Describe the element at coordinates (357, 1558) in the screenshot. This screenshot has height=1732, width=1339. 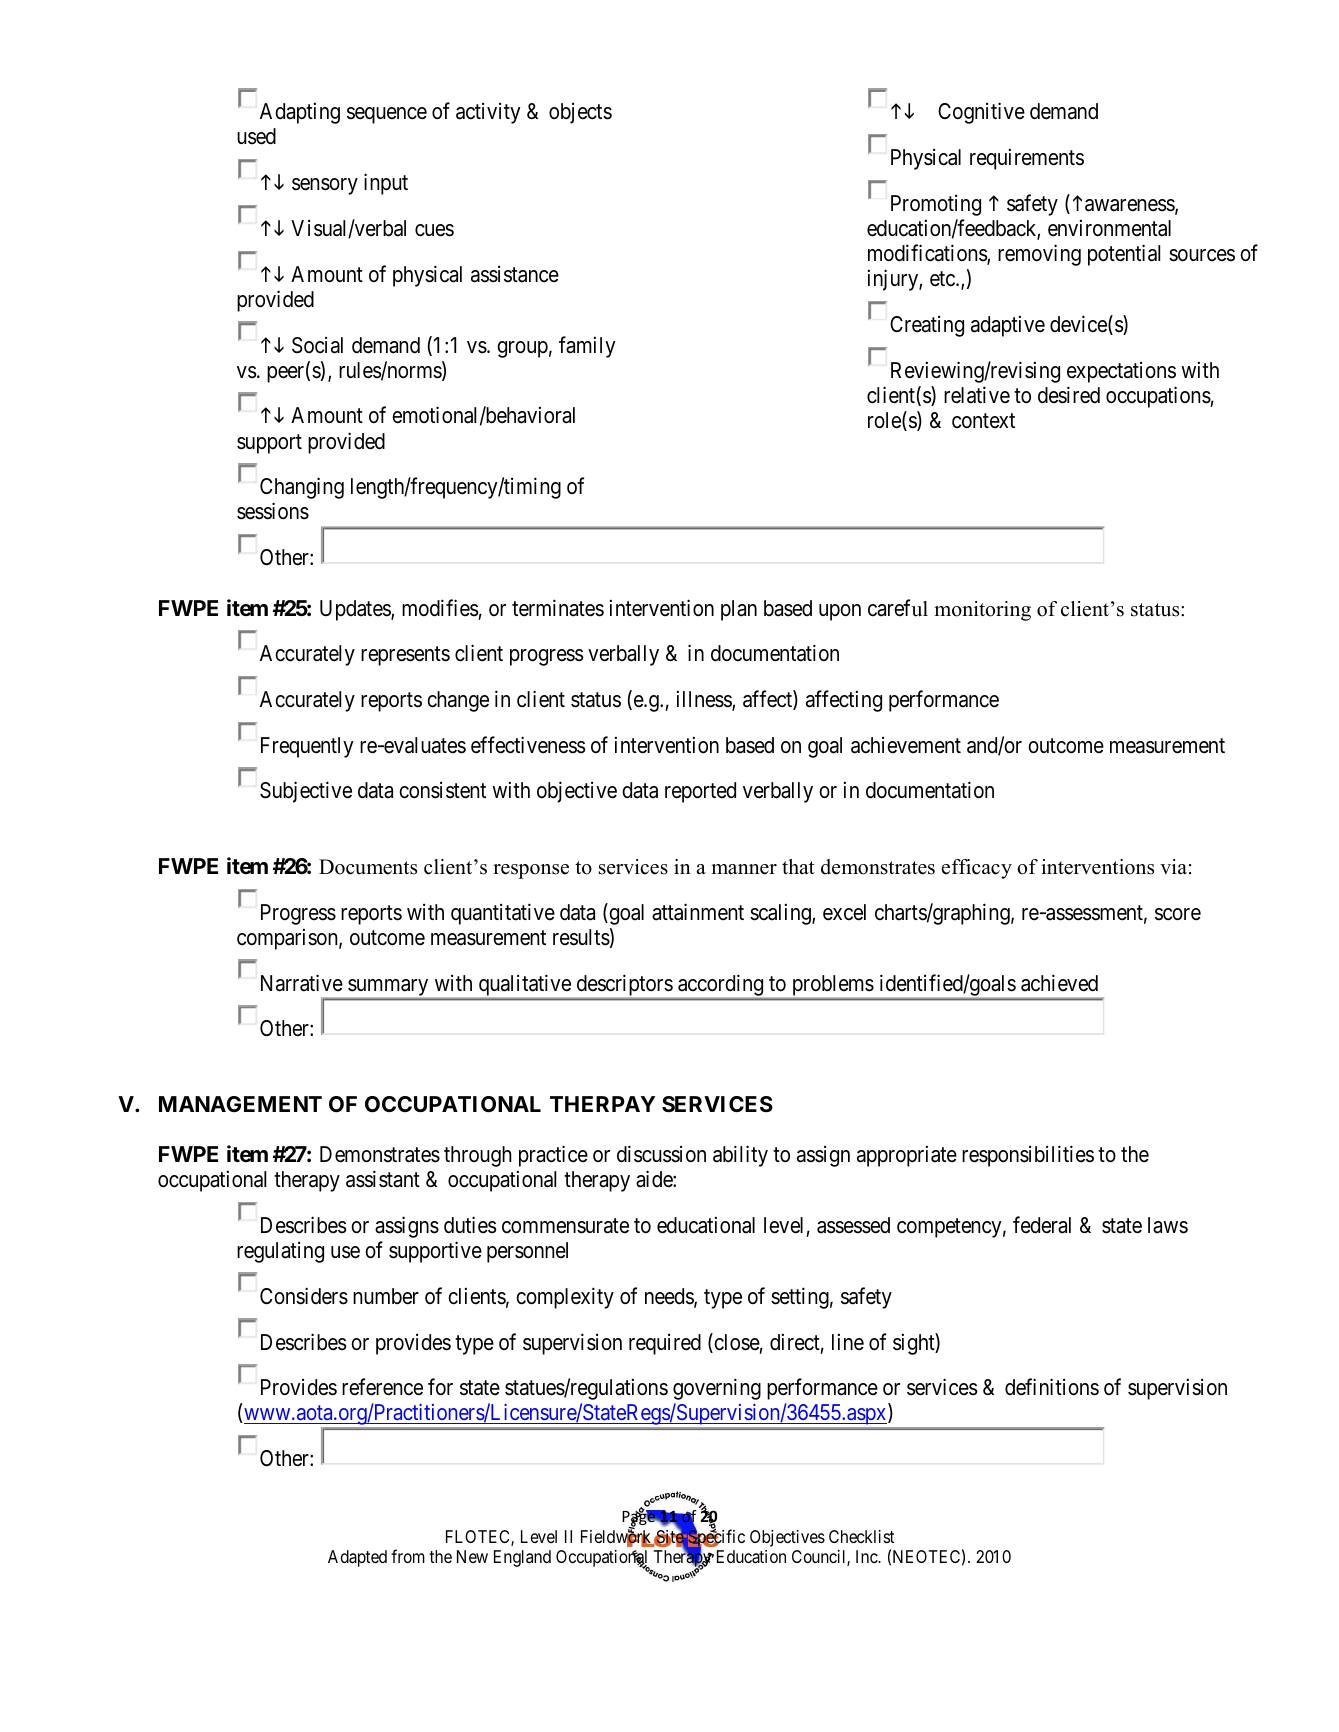
I see `Adapted` at that location.
